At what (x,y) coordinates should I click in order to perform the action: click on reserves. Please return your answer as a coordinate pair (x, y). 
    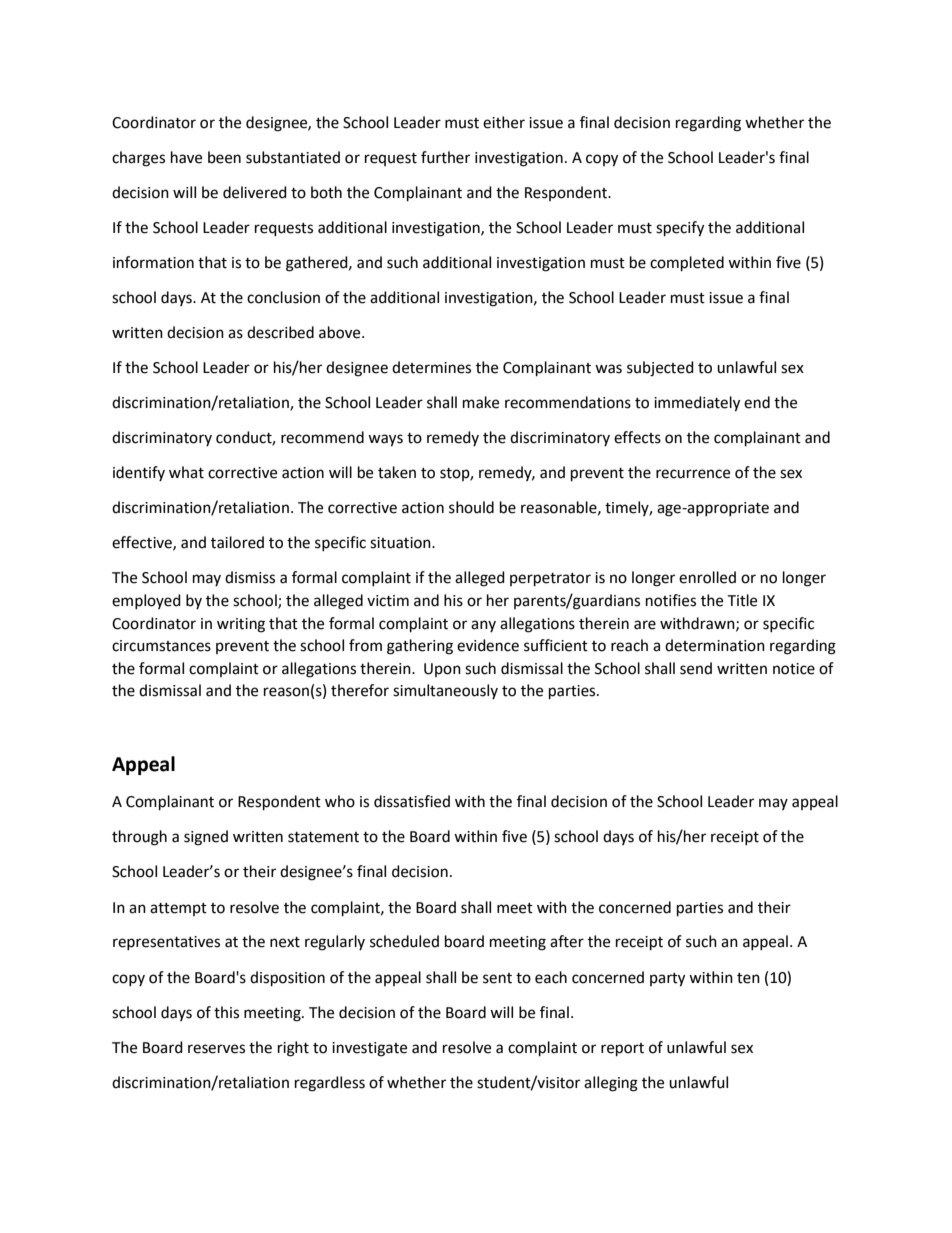
    Looking at the image, I should click on (216, 1049).
